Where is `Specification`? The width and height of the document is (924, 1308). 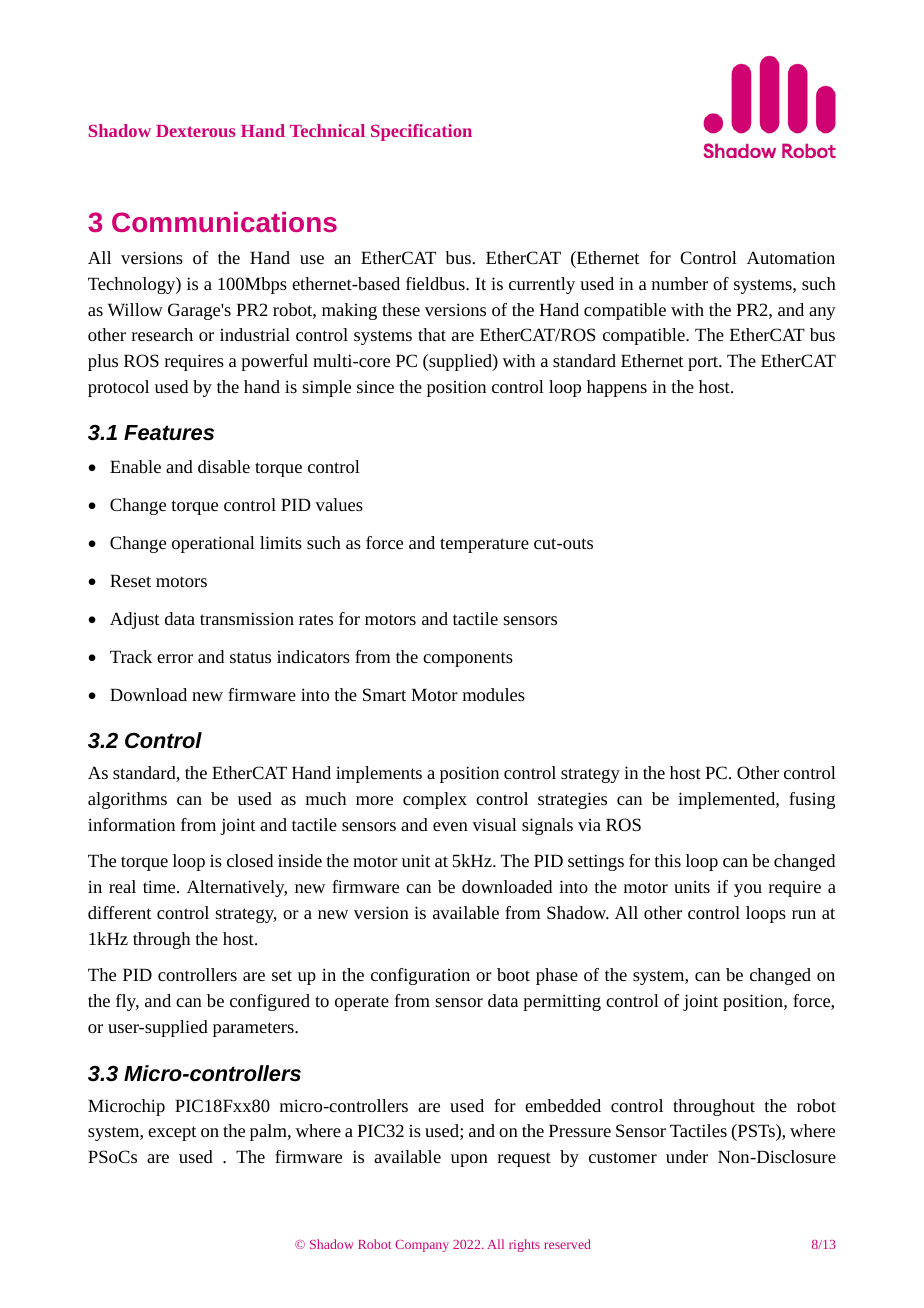
Specification is located at coordinates (421, 132).
